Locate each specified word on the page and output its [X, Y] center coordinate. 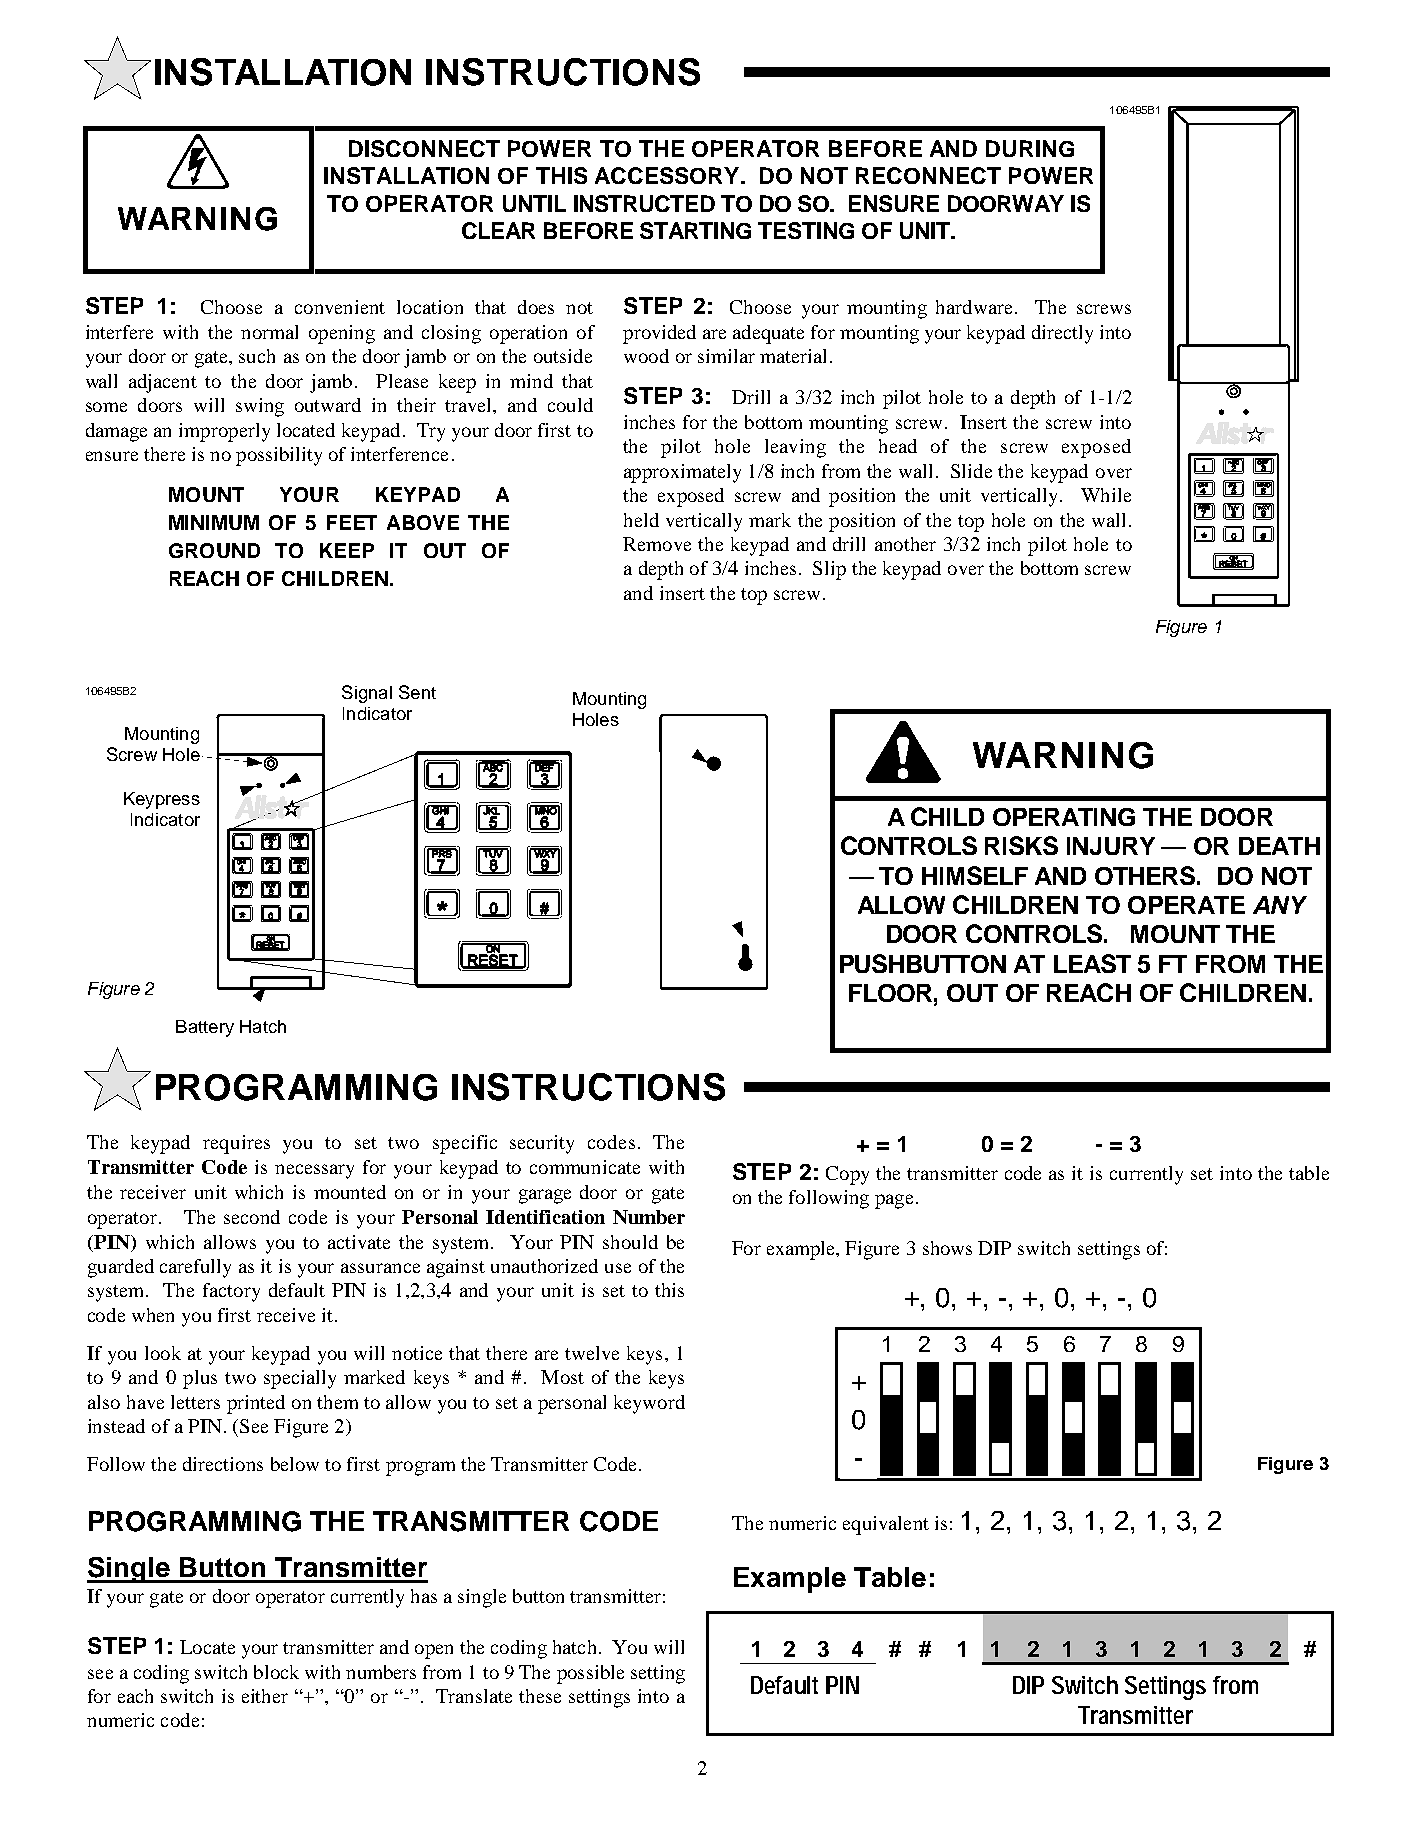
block [276, 1672]
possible [590, 1674]
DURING [1030, 148]
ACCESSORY [668, 175]
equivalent [886, 1525]
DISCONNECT [424, 148]
